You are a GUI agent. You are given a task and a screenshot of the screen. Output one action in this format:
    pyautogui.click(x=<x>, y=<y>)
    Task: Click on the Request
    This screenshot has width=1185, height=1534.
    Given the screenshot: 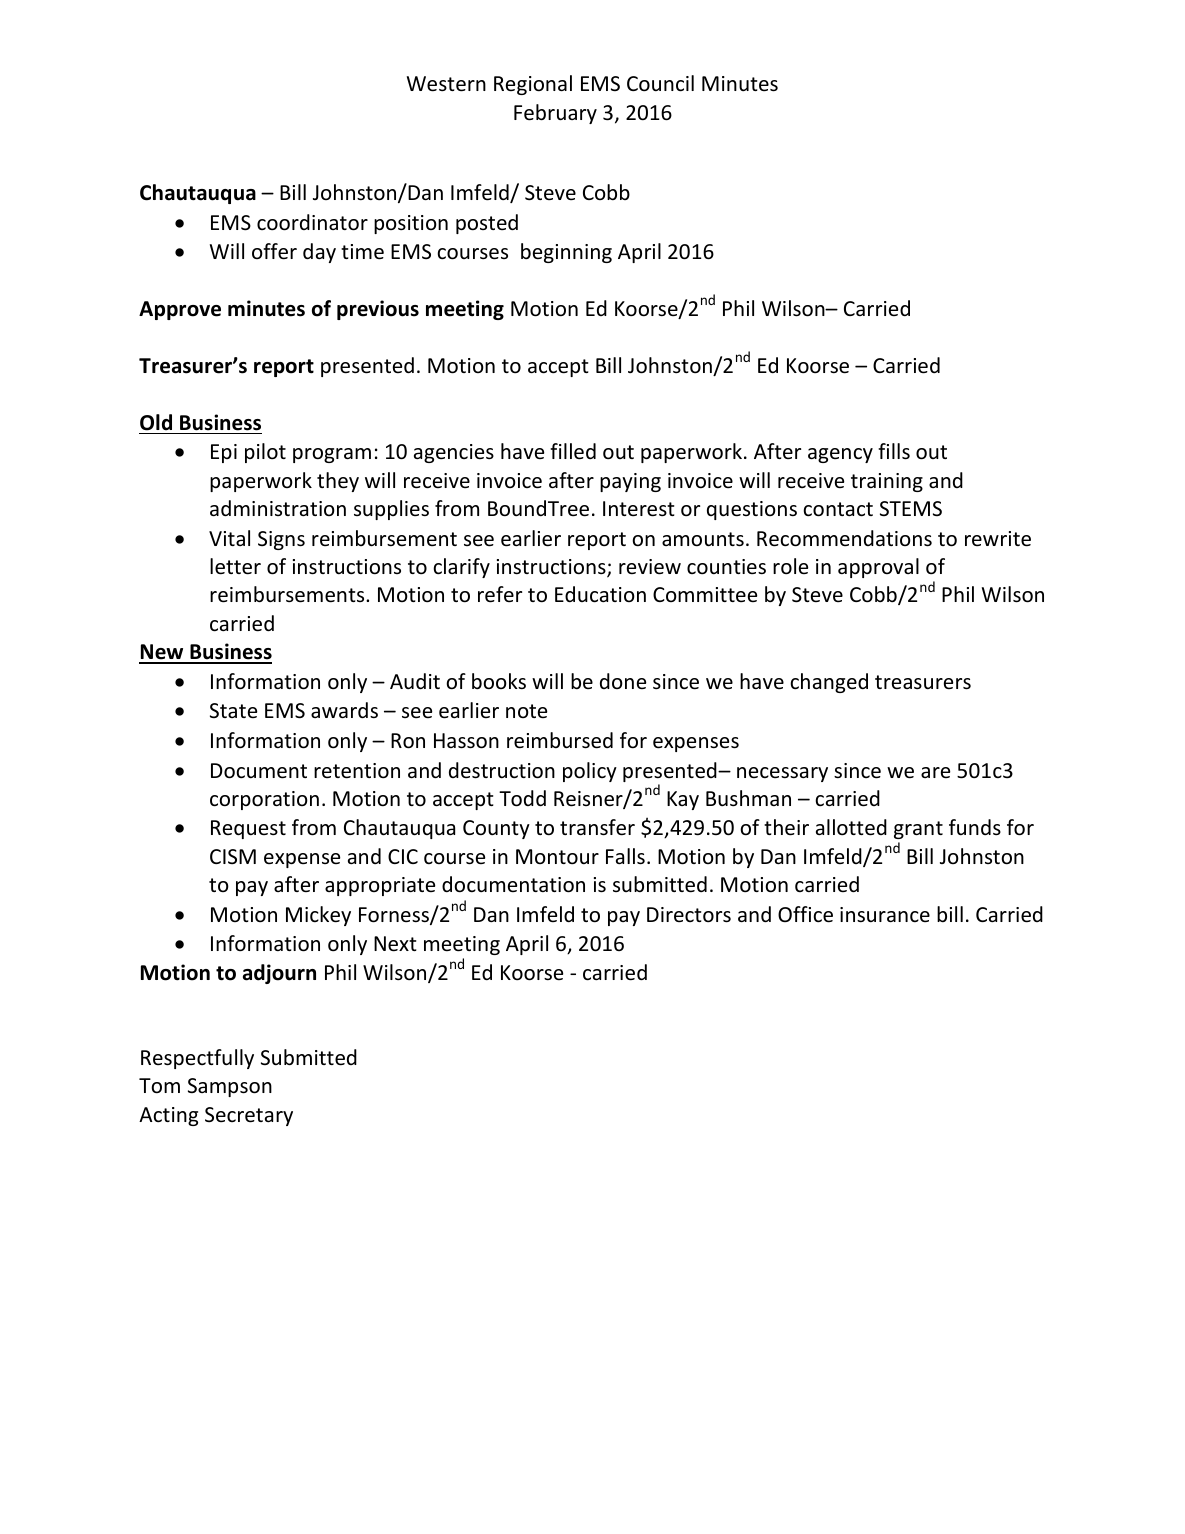 What is the action you would take?
    pyautogui.click(x=248, y=829)
